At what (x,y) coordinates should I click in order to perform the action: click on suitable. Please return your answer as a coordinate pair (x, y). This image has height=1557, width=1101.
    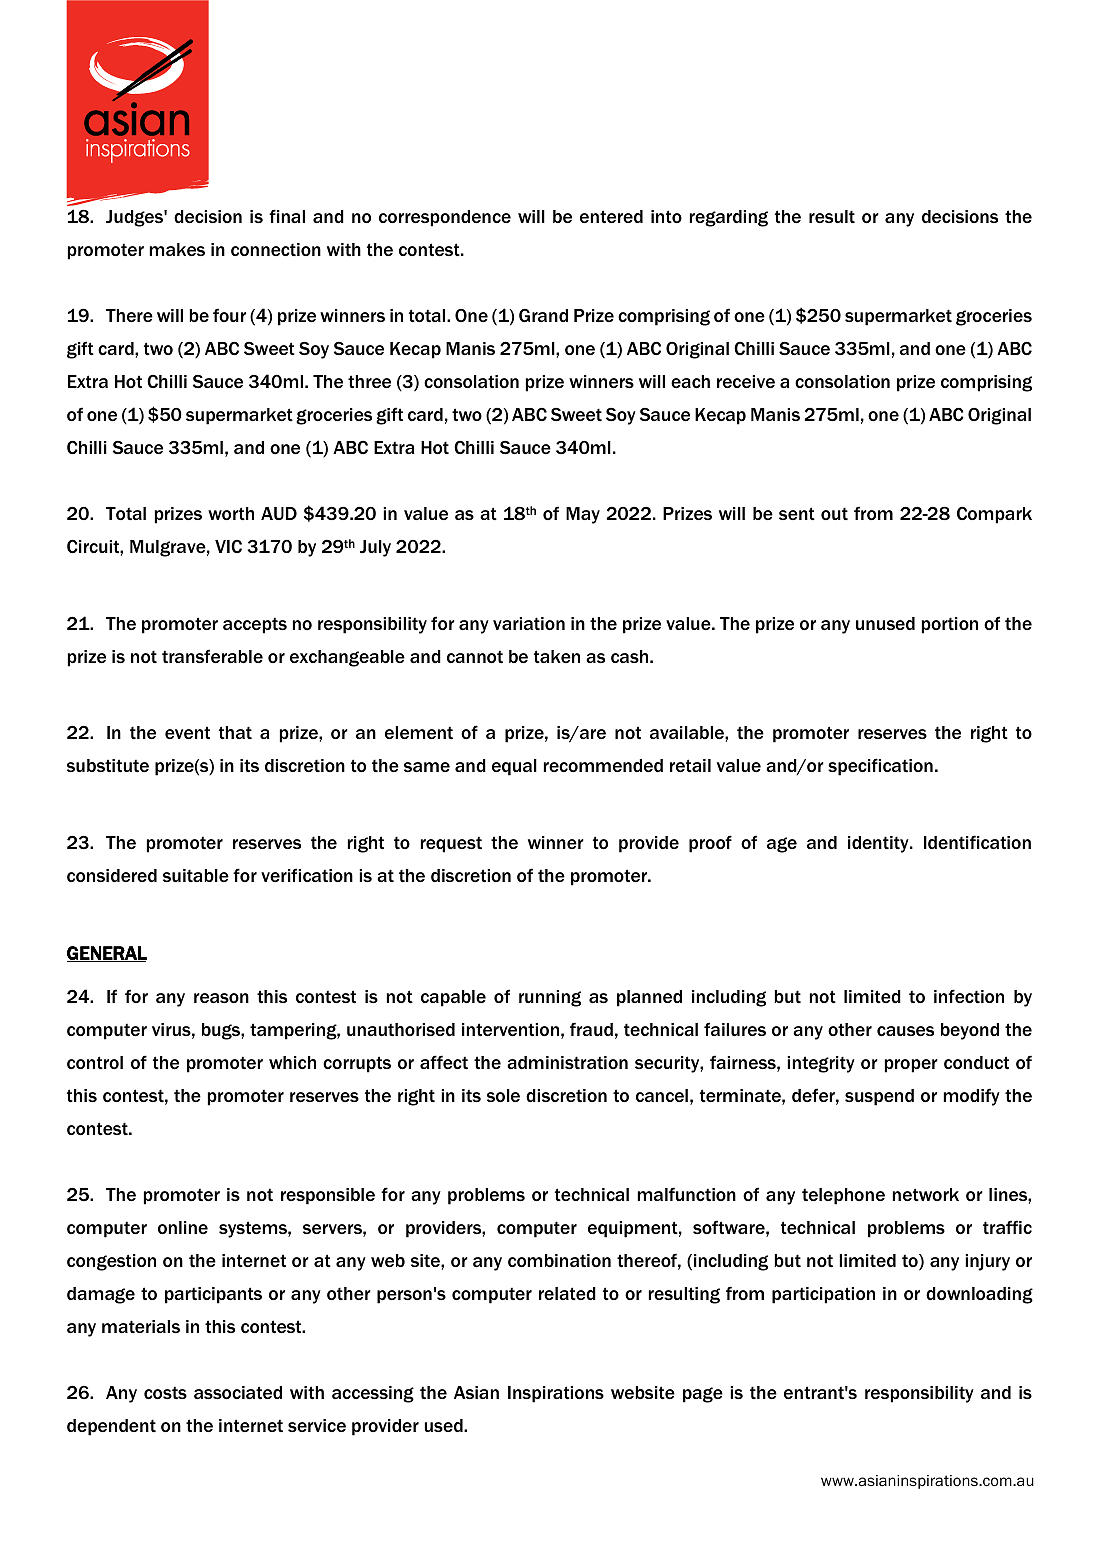
    Looking at the image, I should click on (196, 875).
